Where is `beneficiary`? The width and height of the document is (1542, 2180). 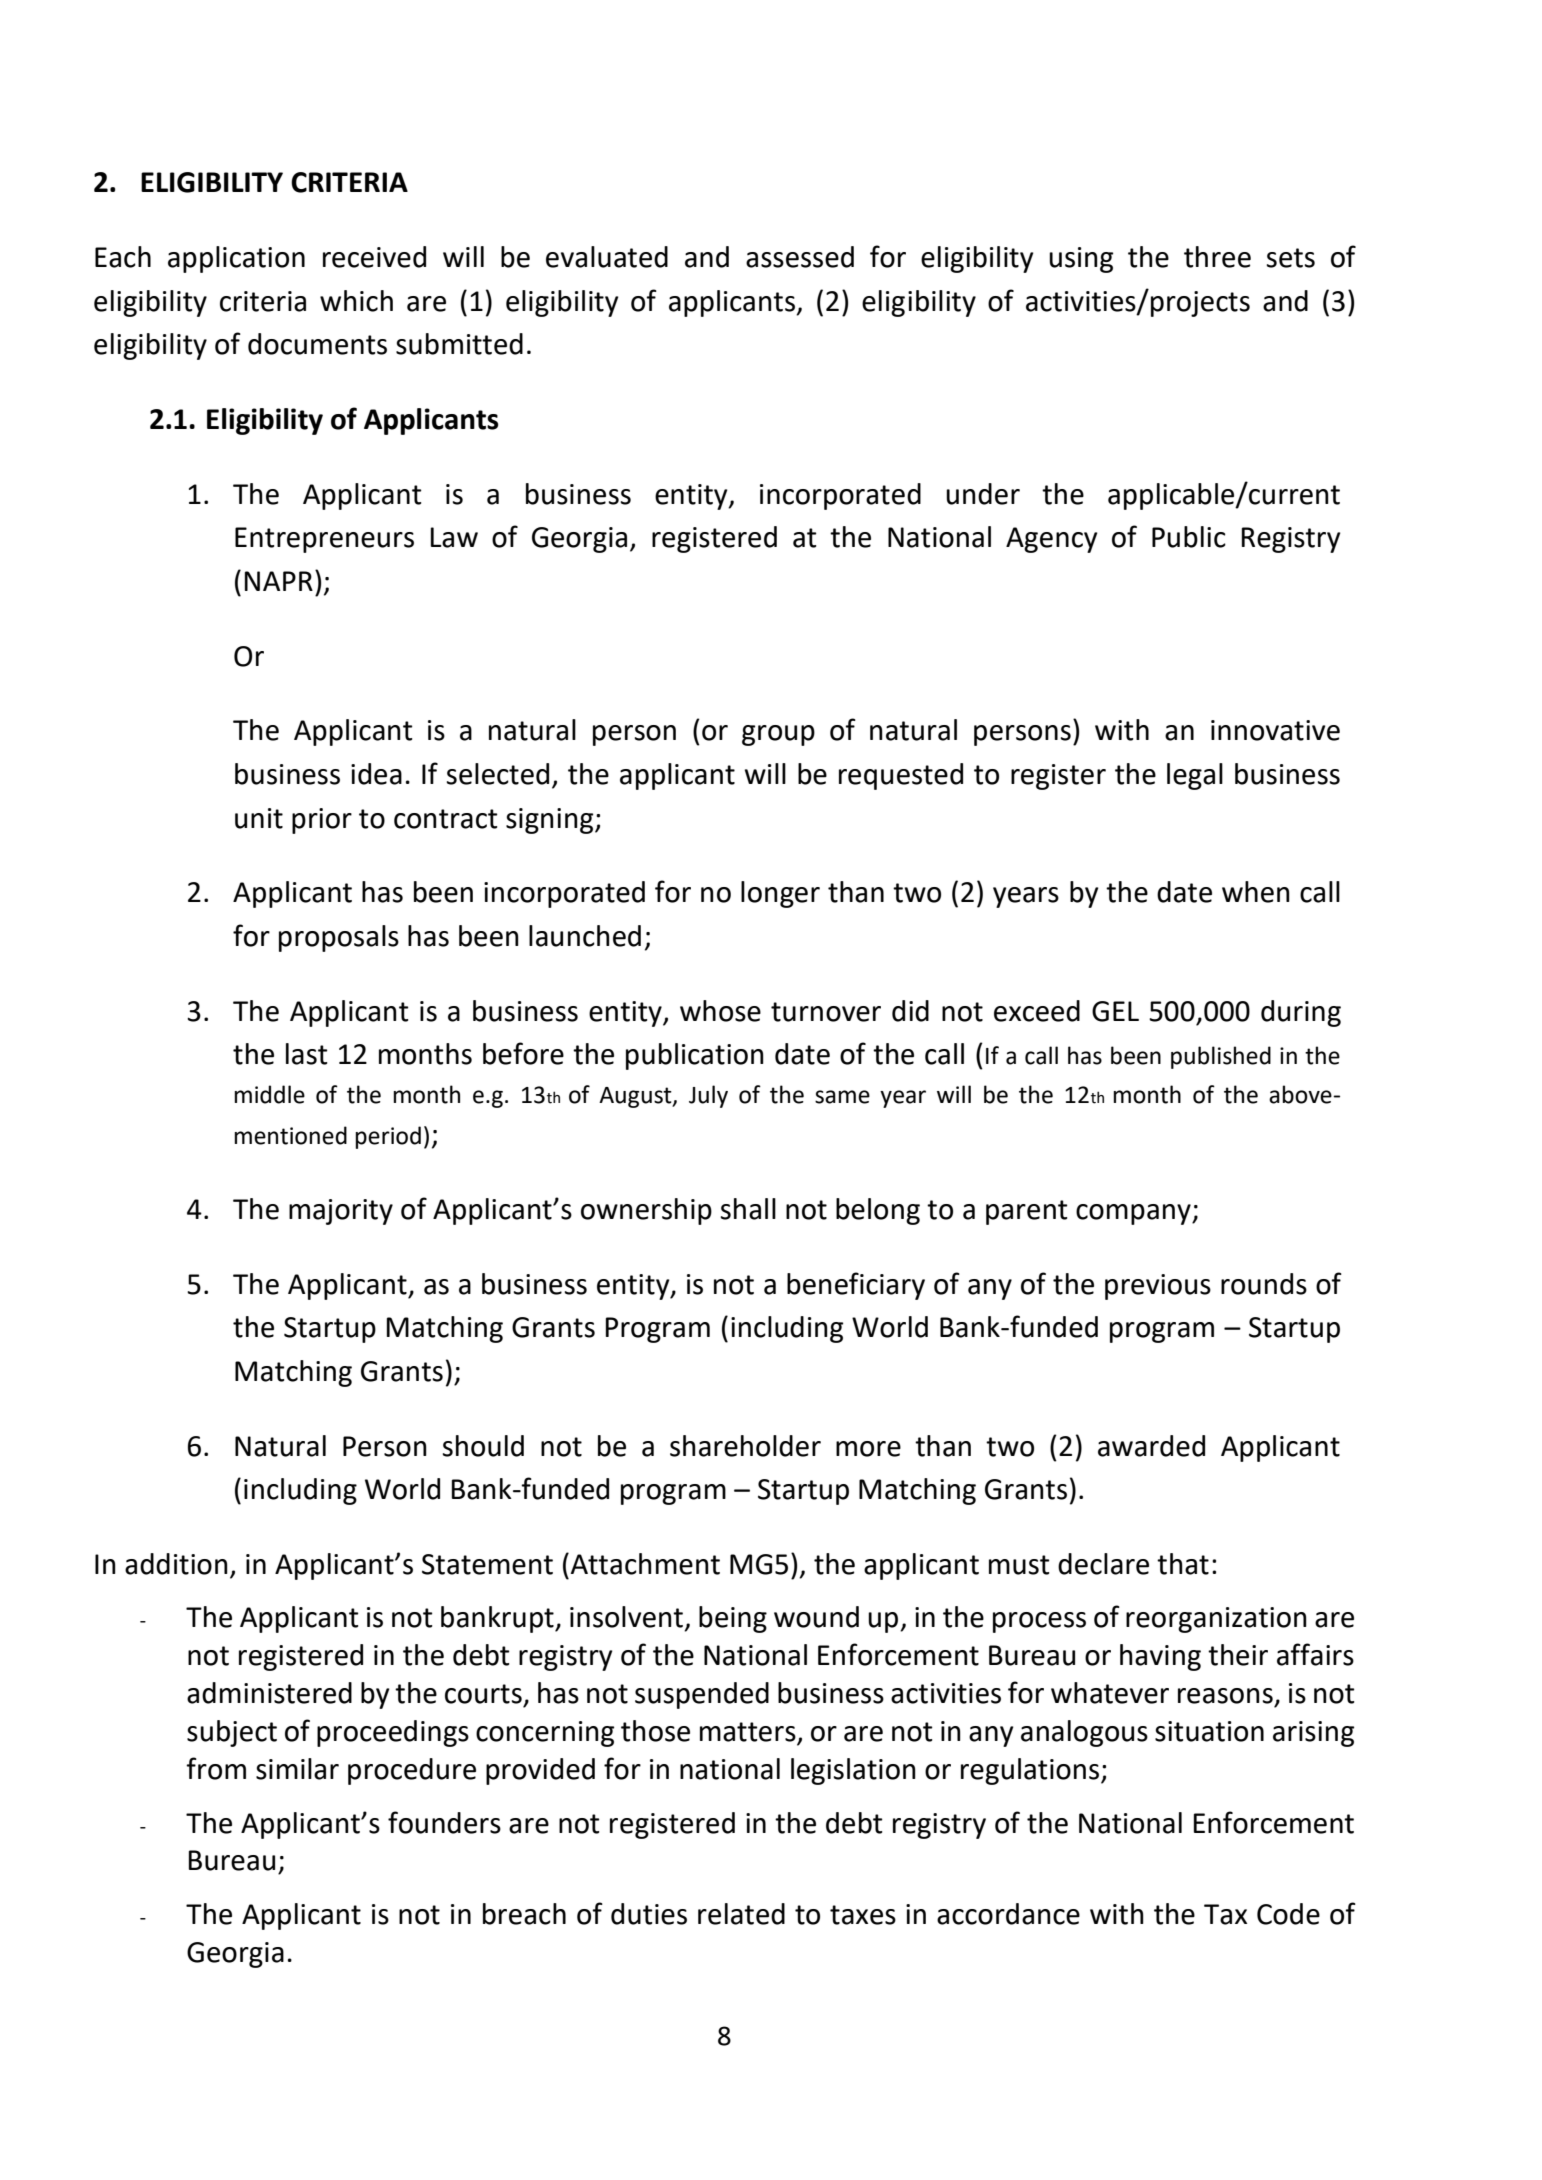 beneficiary is located at coordinates (856, 1286).
